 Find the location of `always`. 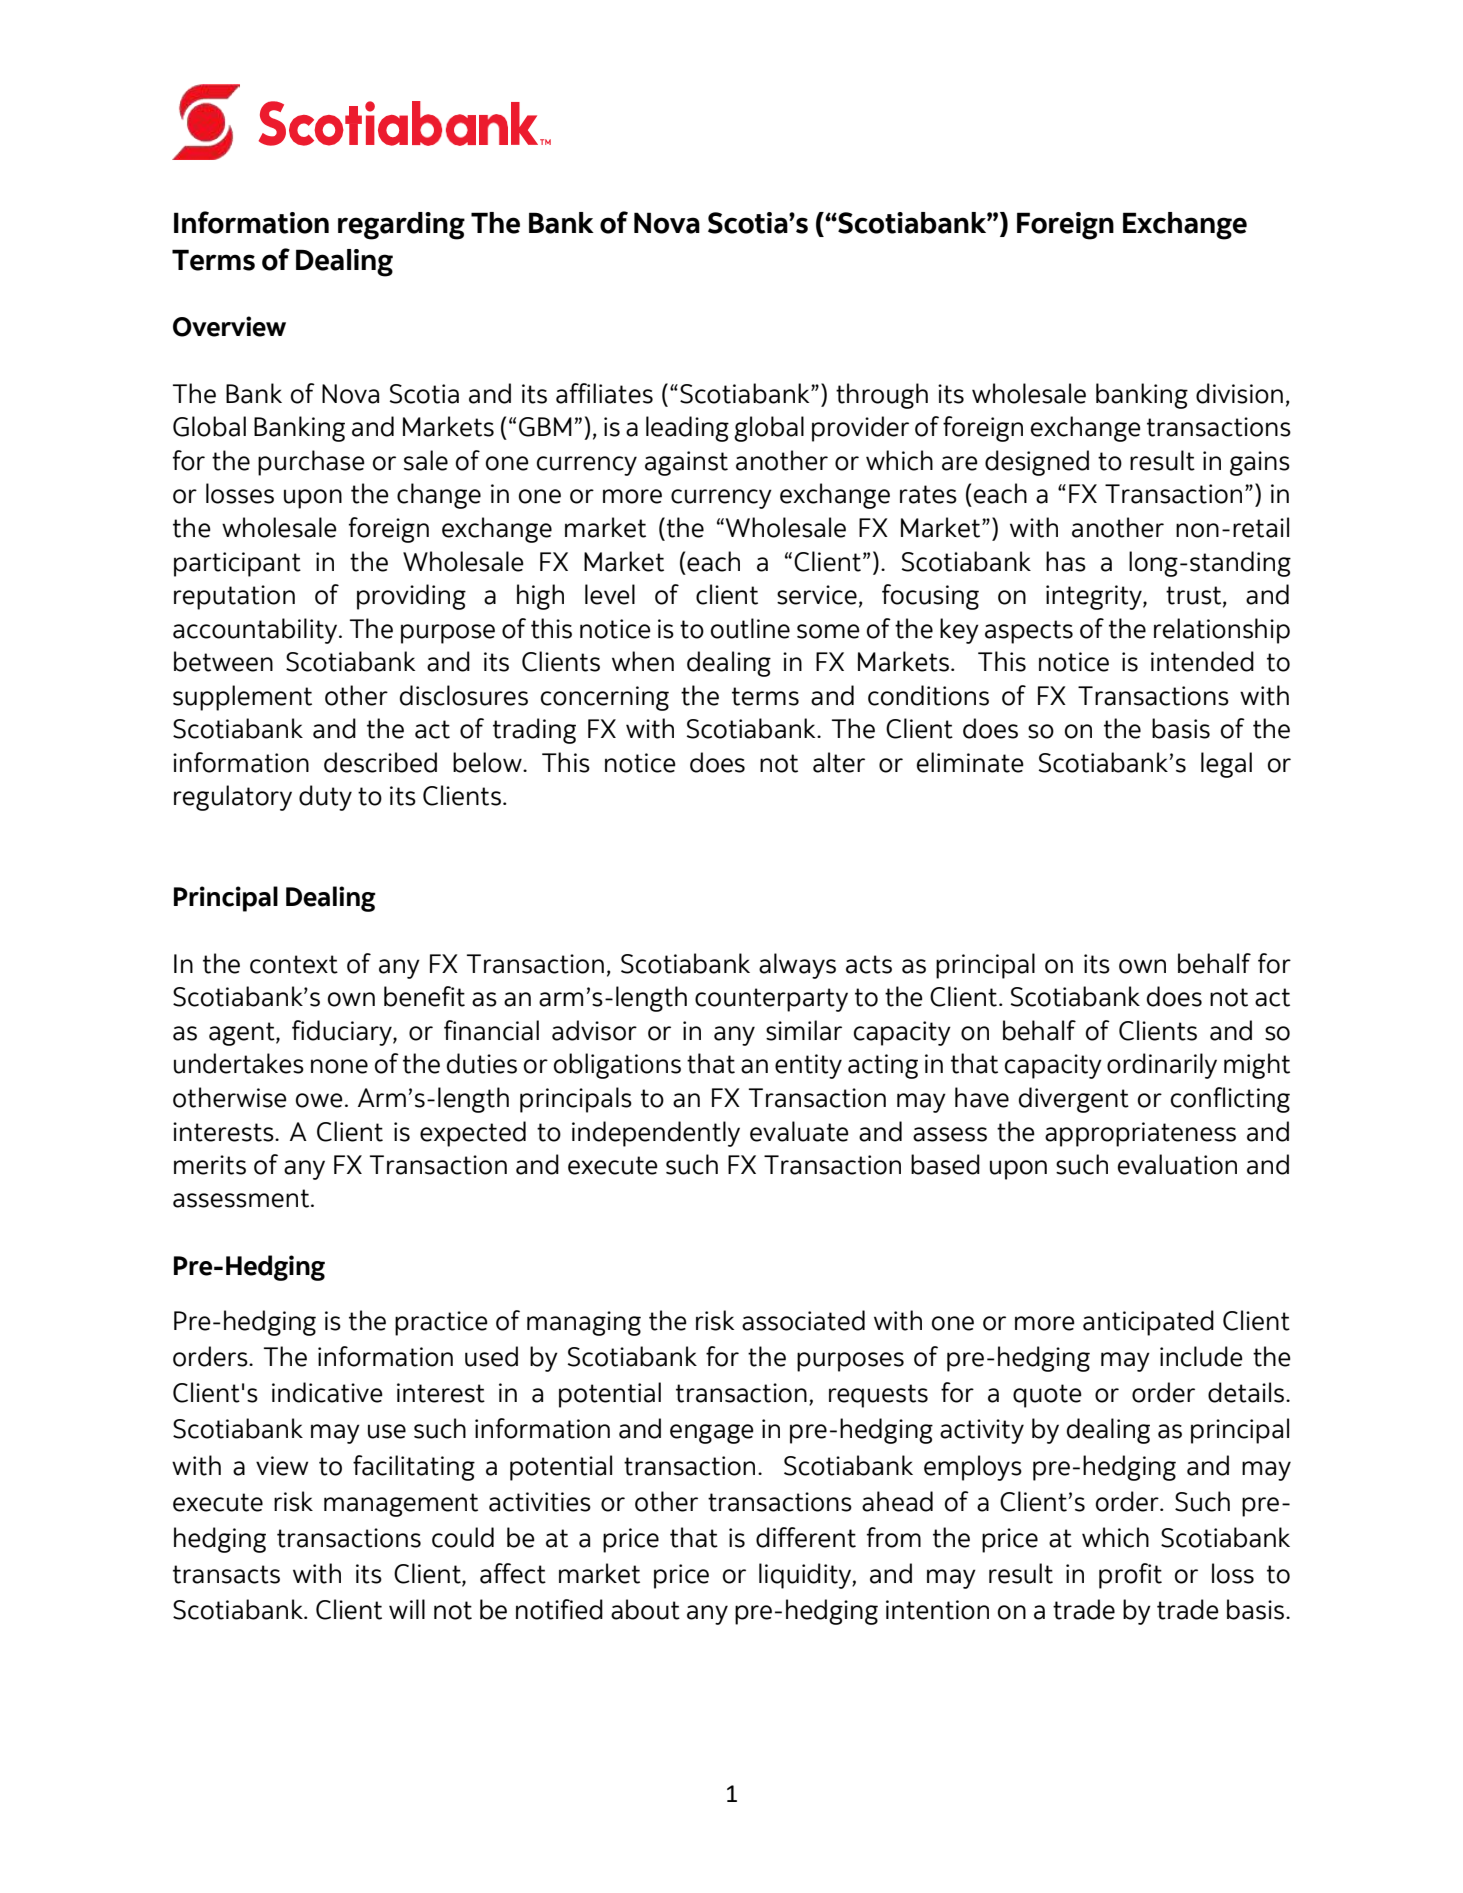

always is located at coordinates (797, 966).
